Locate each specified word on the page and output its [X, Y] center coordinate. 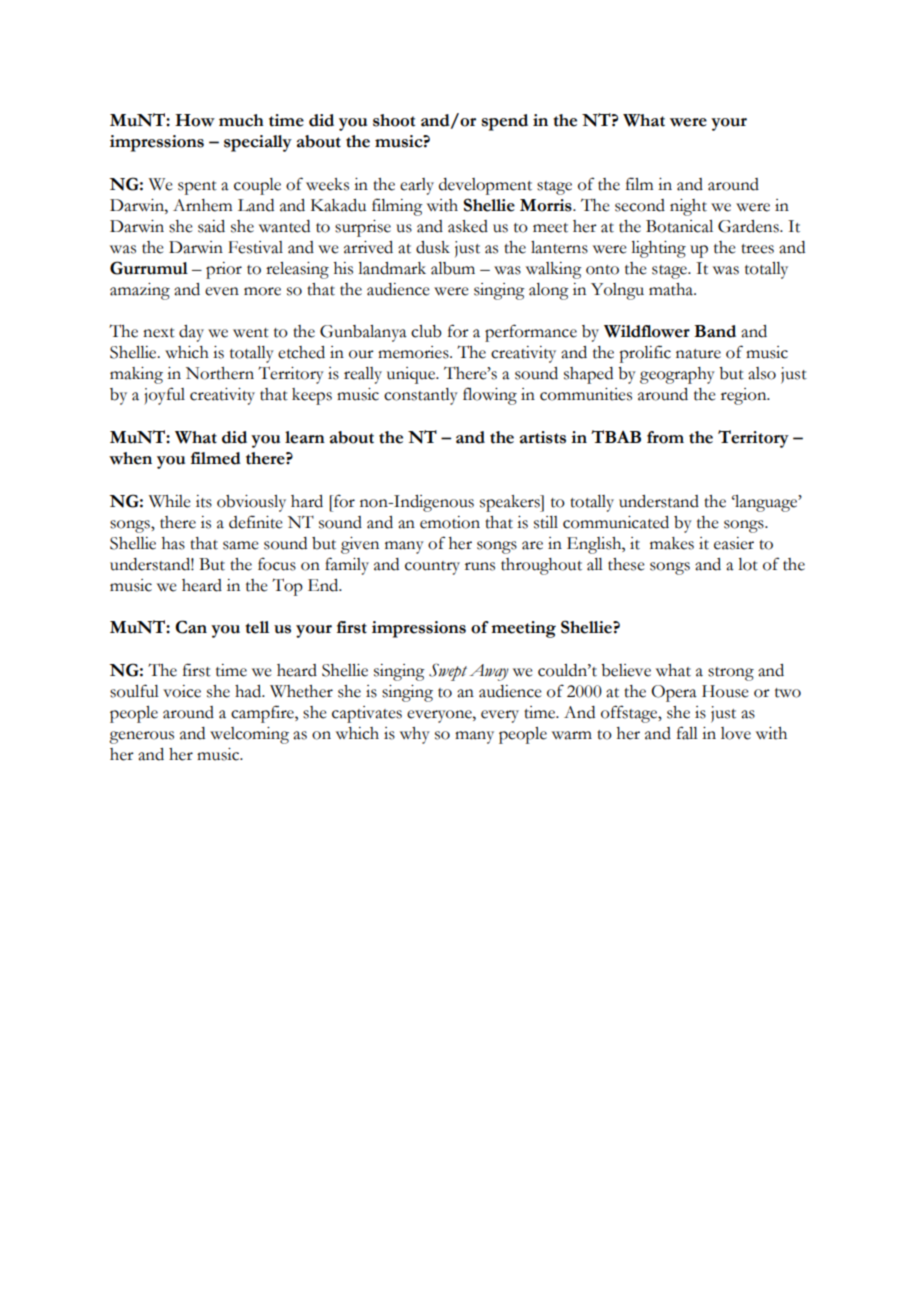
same [241, 545]
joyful [164, 396]
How [195, 120]
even [222, 291]
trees [757, 249]
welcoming [249, 735]
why [415, 735]
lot [748, 564]
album [453, 268]
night [688, 207]
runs [480, 566]
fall [687, 733]
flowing [490, 396]
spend [505, 122]
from [665, 437]
